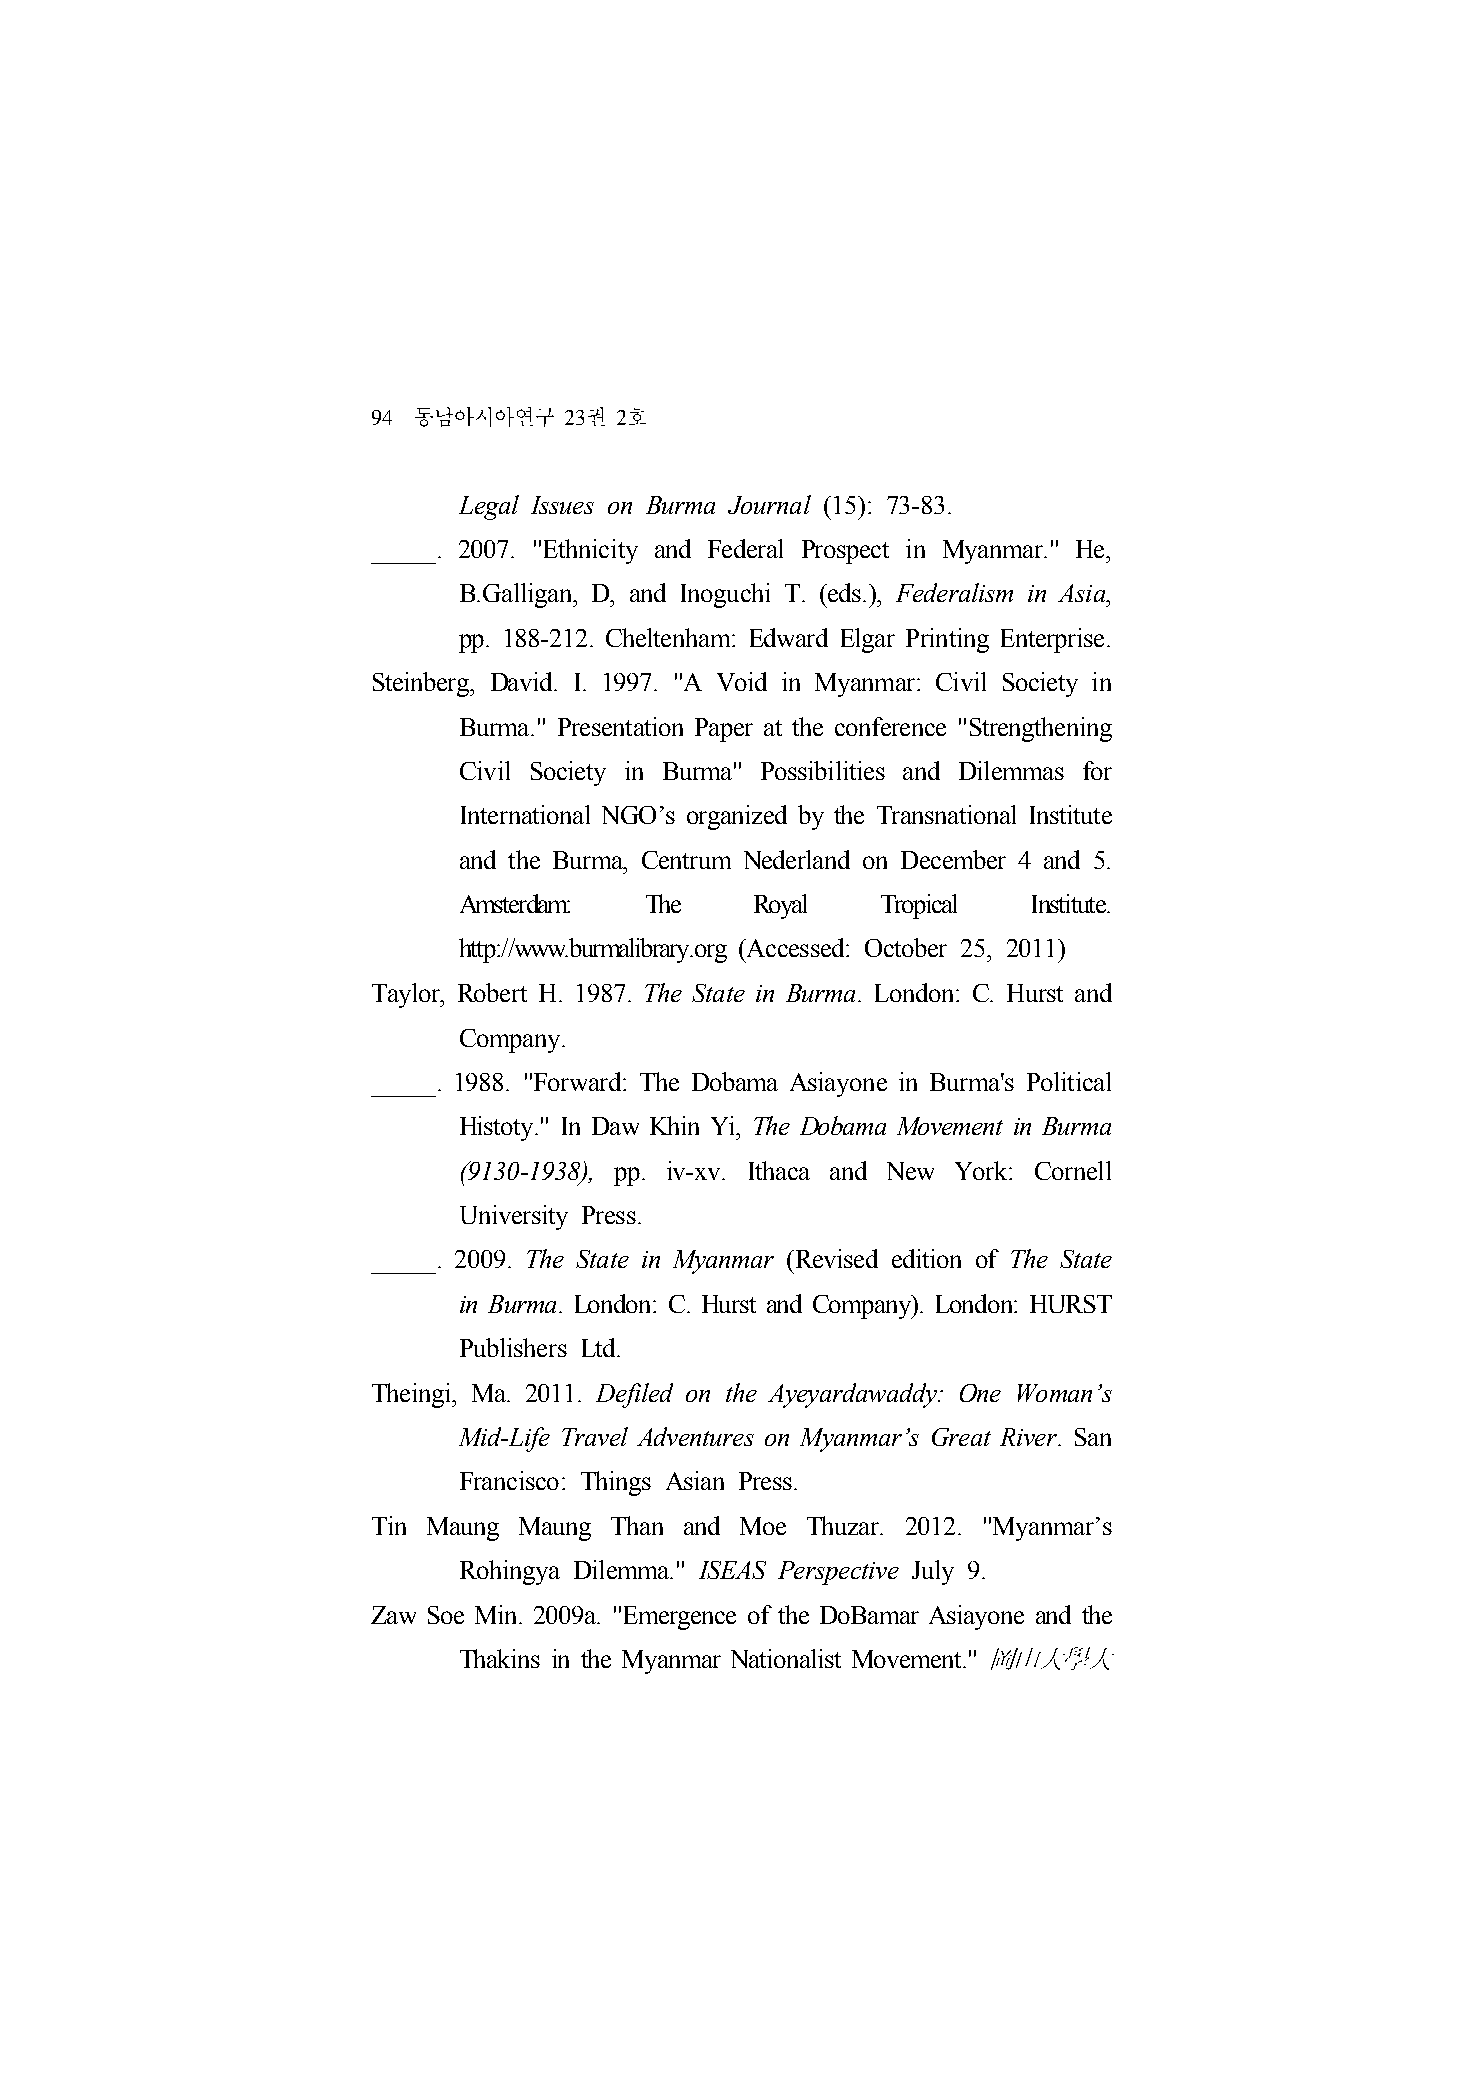 This image has width=1483, height=2096. I want to click on Publishers, so click(513, 1347).
